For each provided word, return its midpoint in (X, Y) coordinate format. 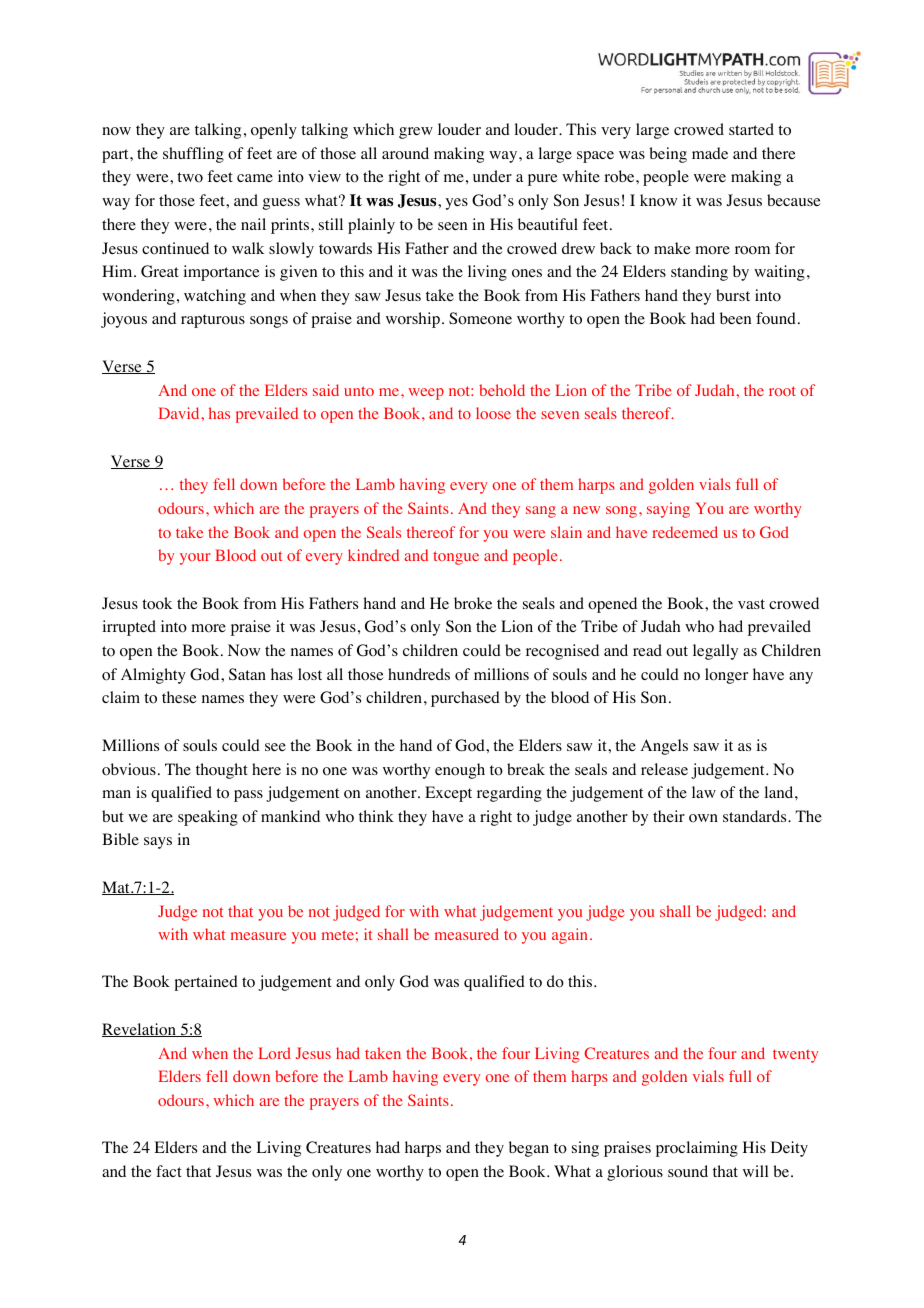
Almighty (153, 676)
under (492, 176)
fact (169, 1171)
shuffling (193, 155)
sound (688, 1171)
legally (715, 652)
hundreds (419, 674)
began (529, 1149)
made (710, 153)
